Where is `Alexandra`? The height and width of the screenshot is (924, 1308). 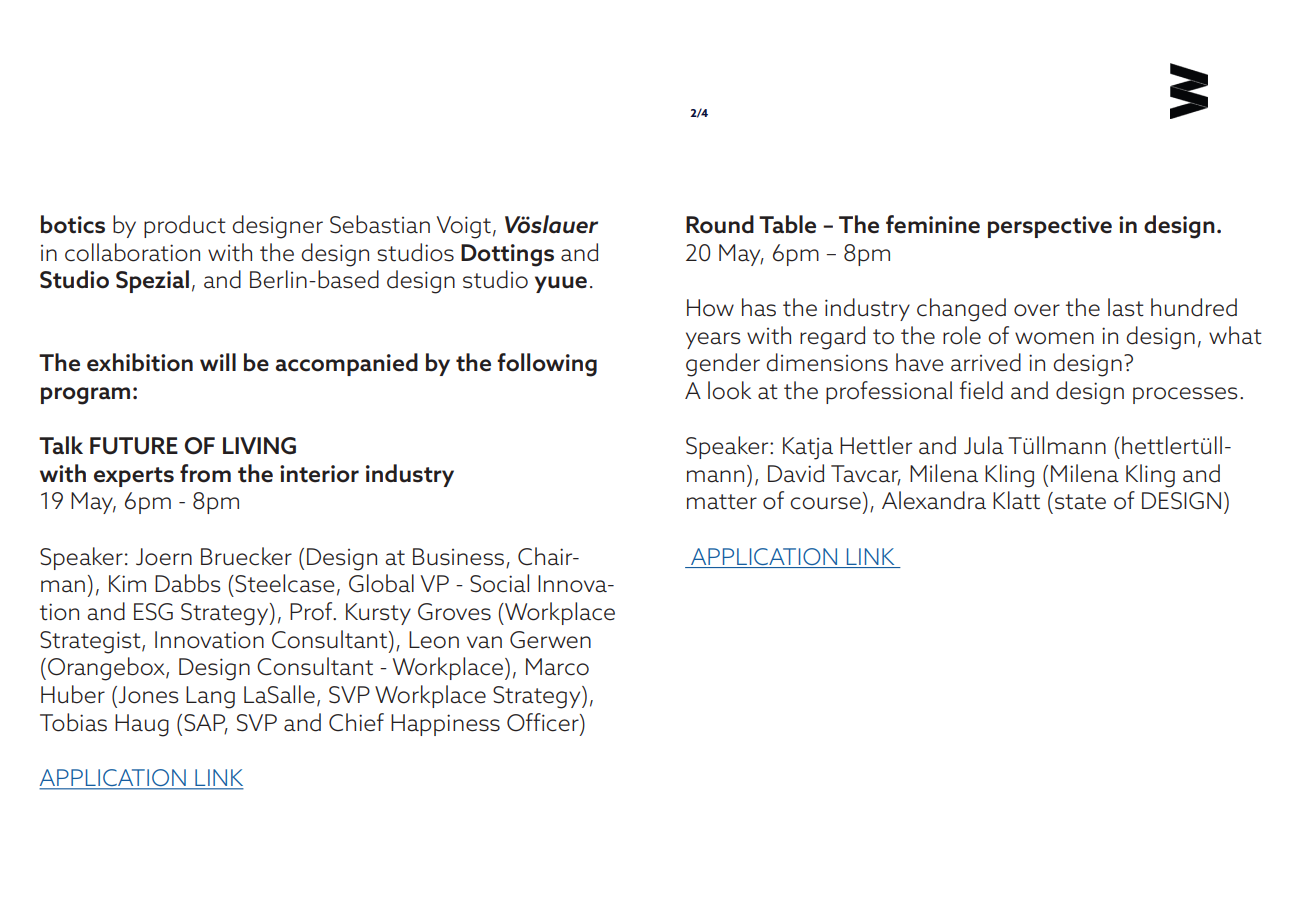
Alexandra is located at coordinates (934, 500).
